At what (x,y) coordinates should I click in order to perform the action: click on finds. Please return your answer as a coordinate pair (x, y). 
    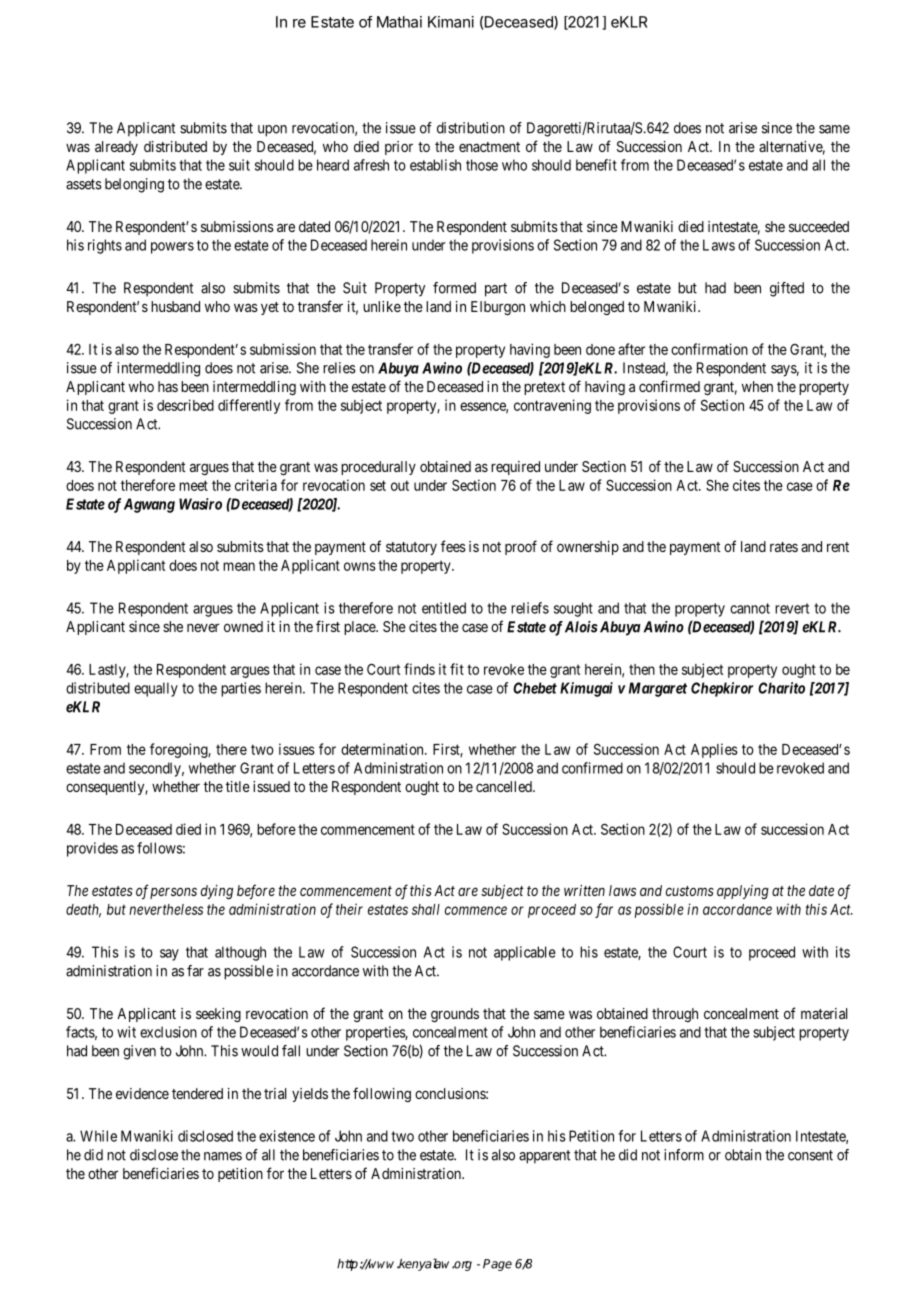
    Looking at the image, I should click on (419, 669).
